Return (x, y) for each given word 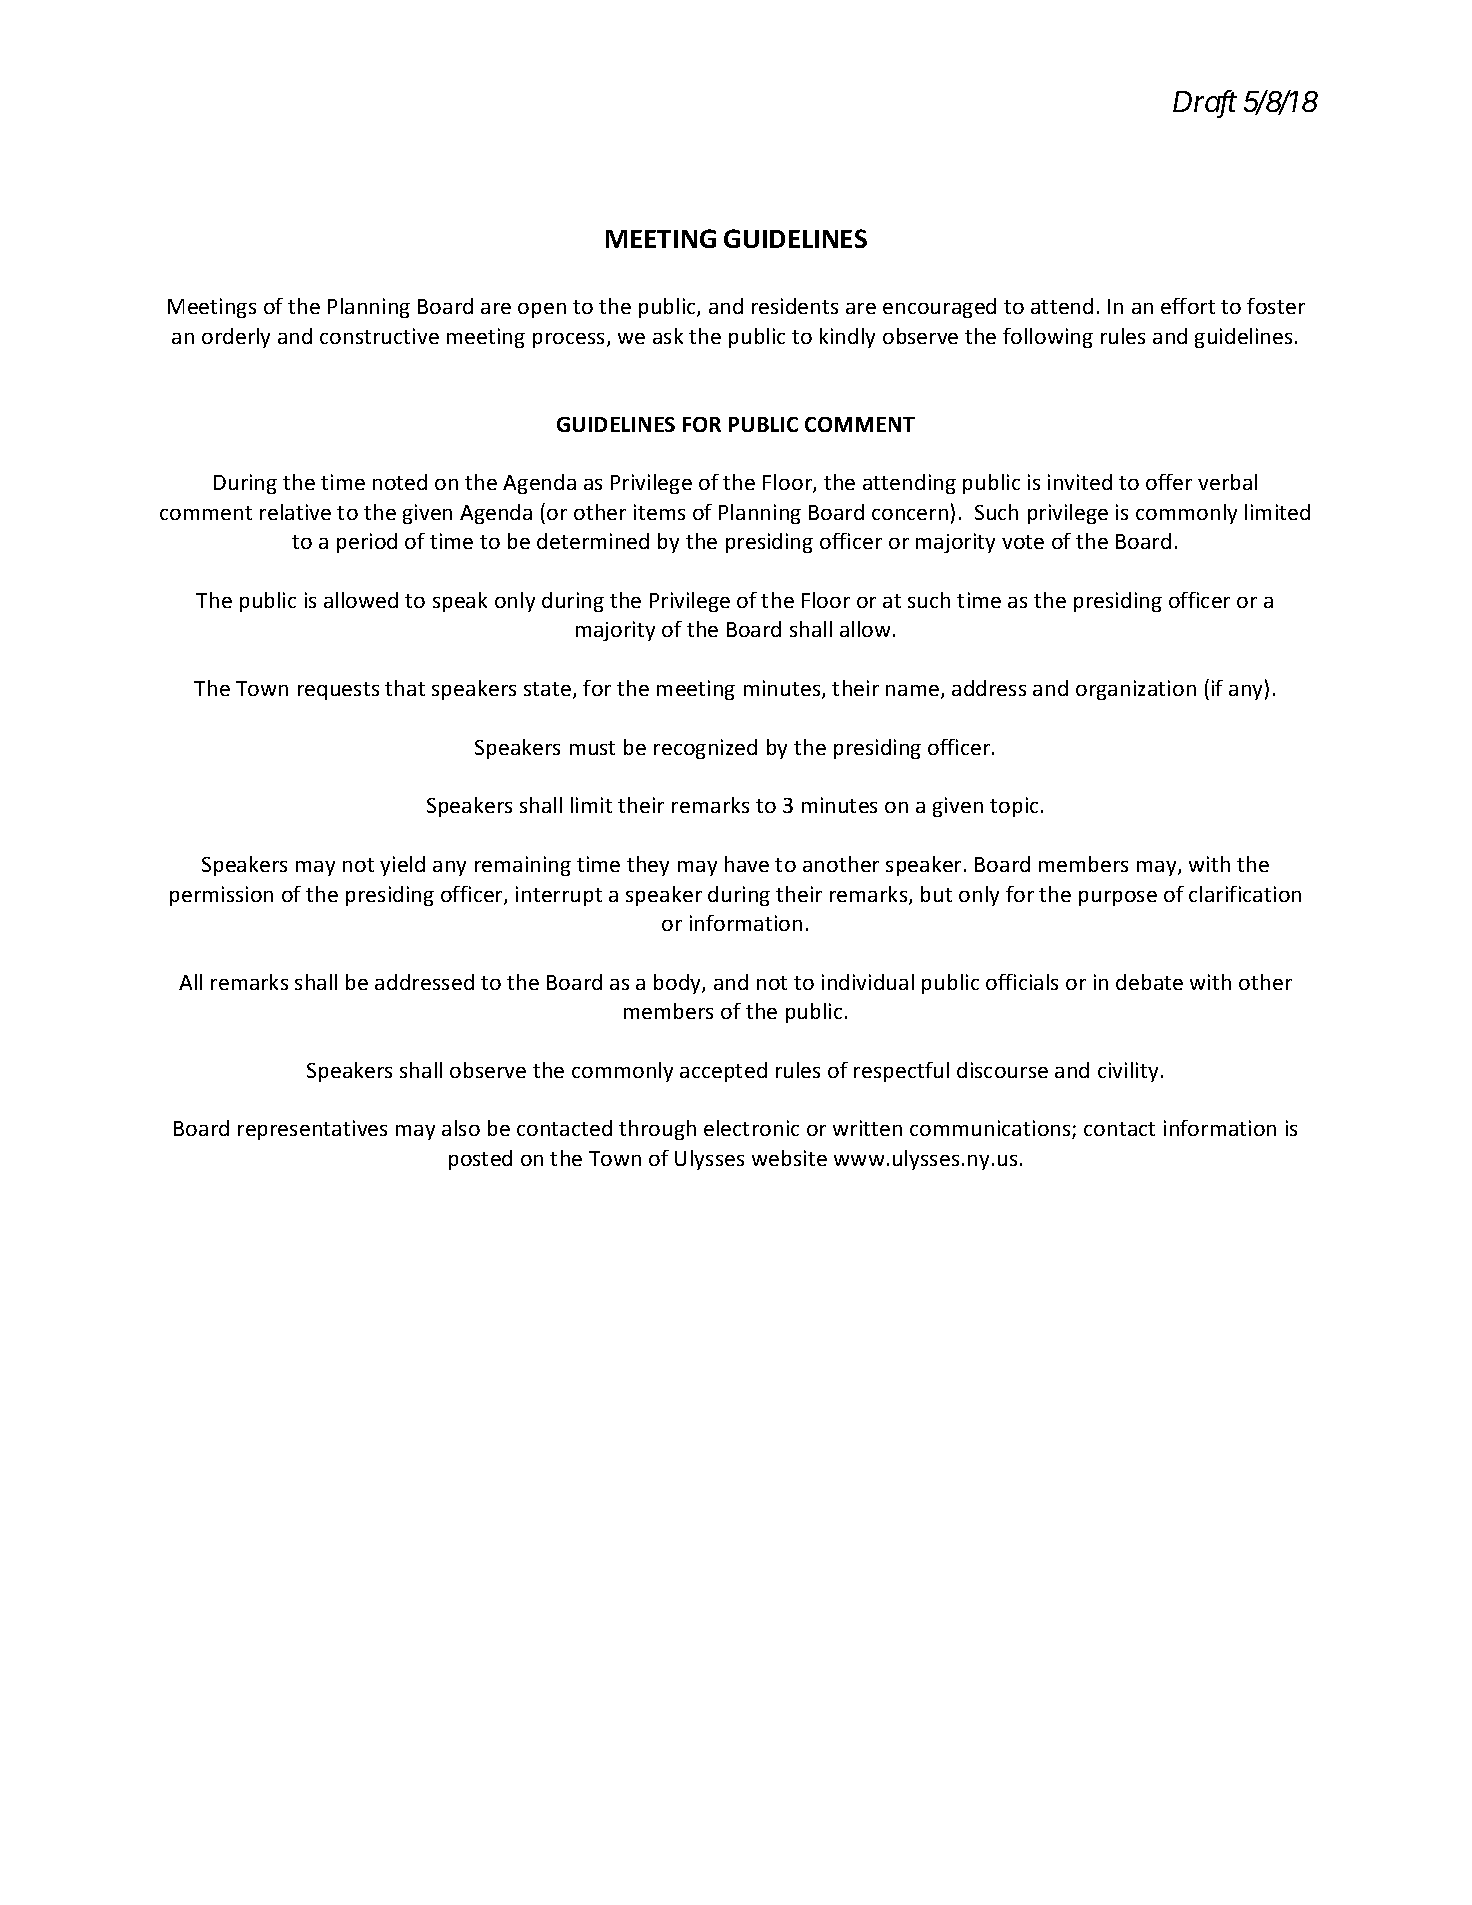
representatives (312, 1130)
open (542, 310)
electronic (751, 1128)
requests (338, 691)
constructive (379, 336)
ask (668, 336)
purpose (1118, 898)
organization (1136, 690)
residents (795, 306)
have (747, 864)
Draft (1205, 104)
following (1048, 338)
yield (402, 866)
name (912, 690)
